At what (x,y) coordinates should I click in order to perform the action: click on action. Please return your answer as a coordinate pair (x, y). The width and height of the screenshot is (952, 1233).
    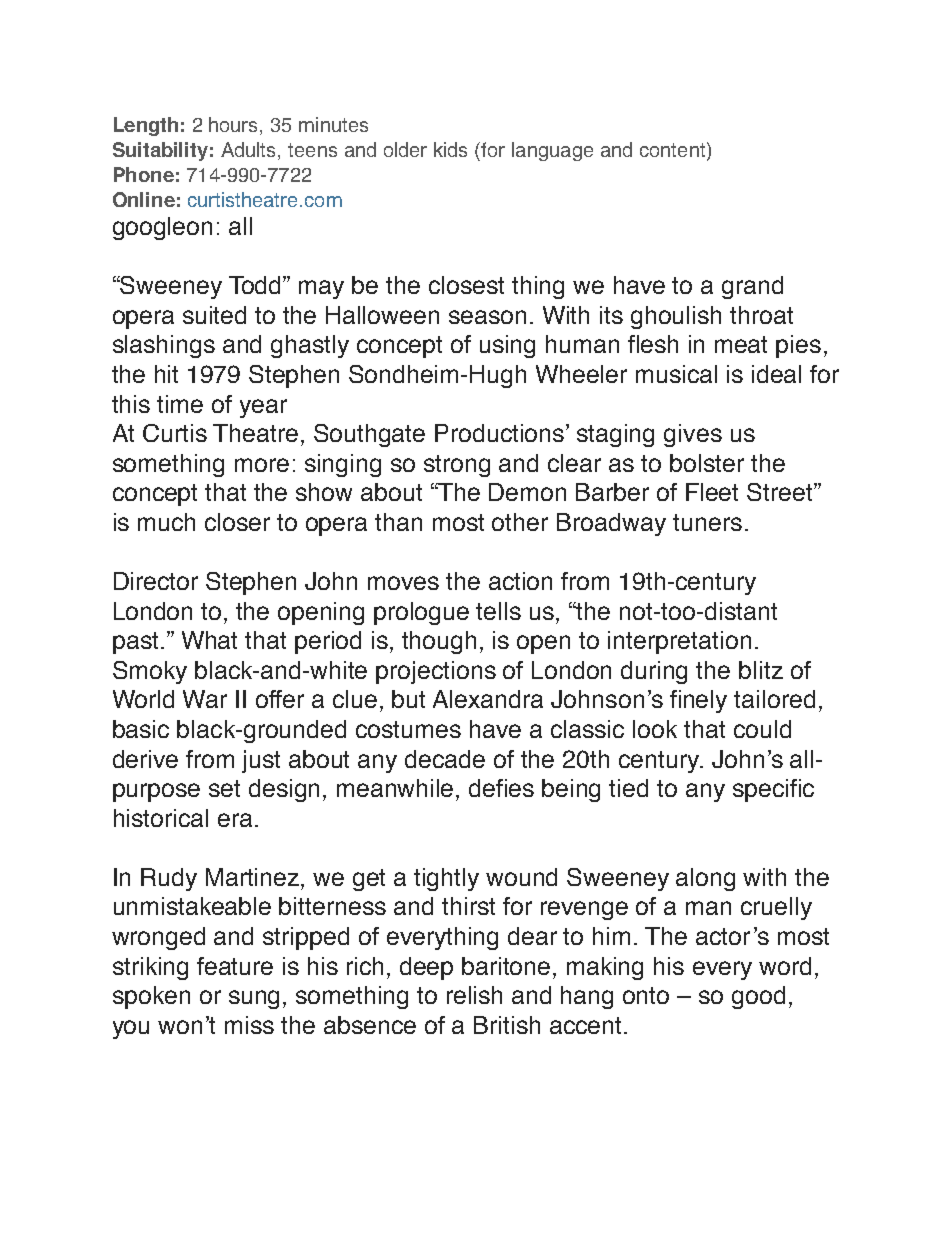
    Looking at the image, I should click on (520, 581).
